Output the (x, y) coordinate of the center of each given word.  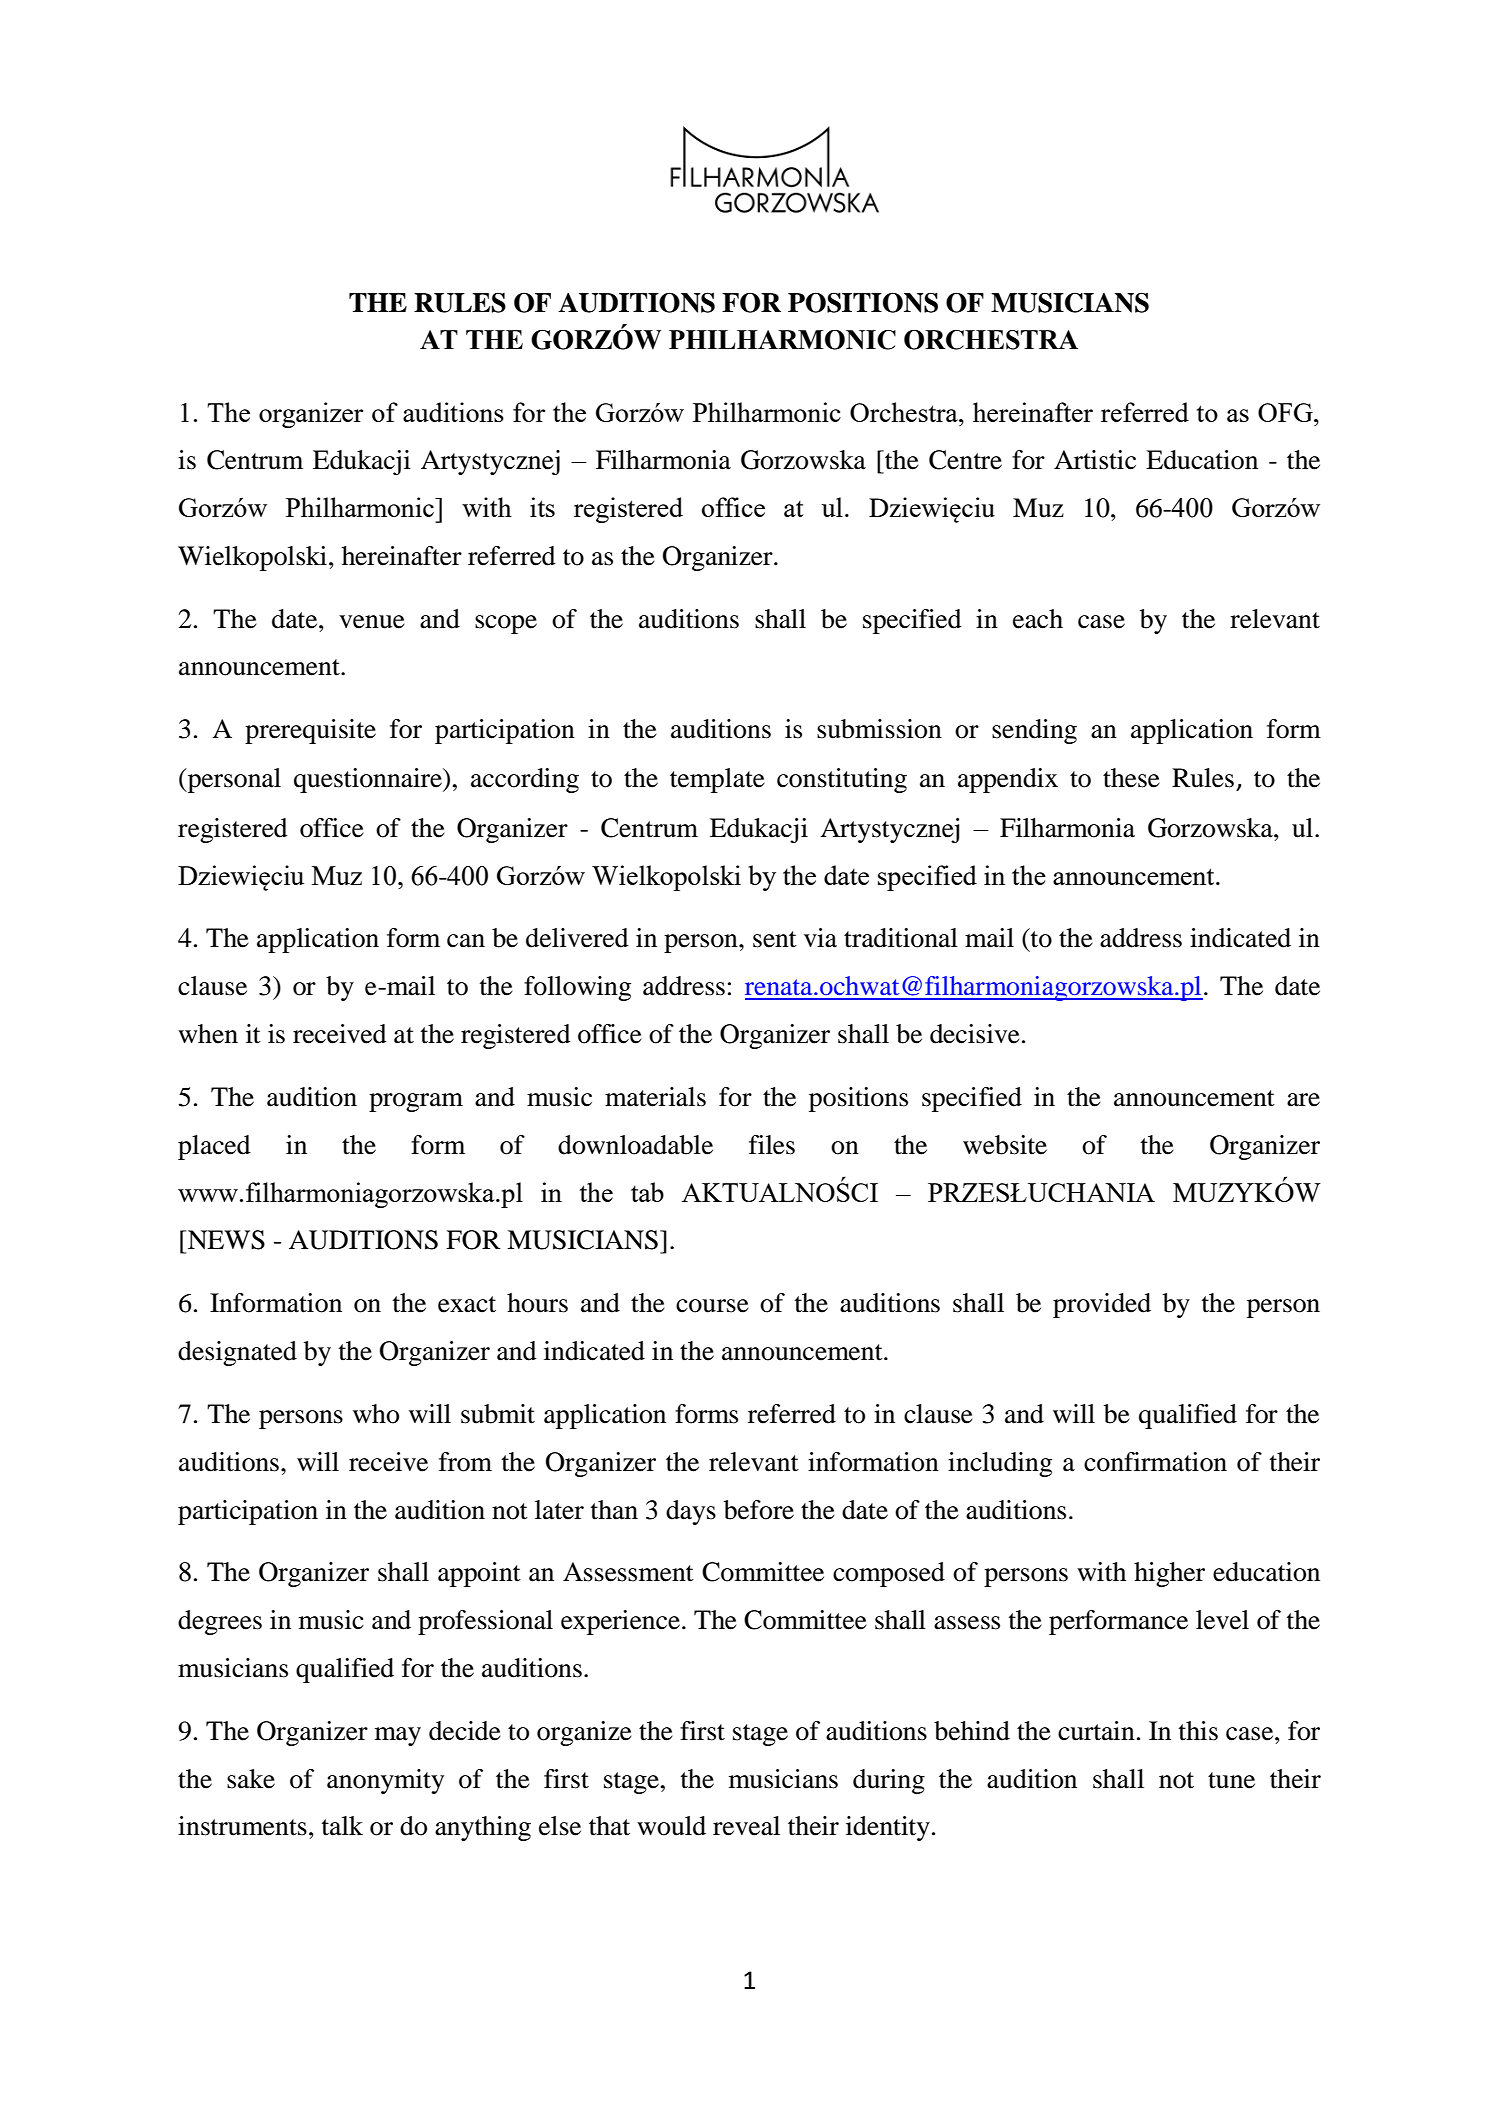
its (542, 507)
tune (1231, 1780)
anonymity (385, 1781)
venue (372, 622)
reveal (746, 1826)
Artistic (1095, 460)
